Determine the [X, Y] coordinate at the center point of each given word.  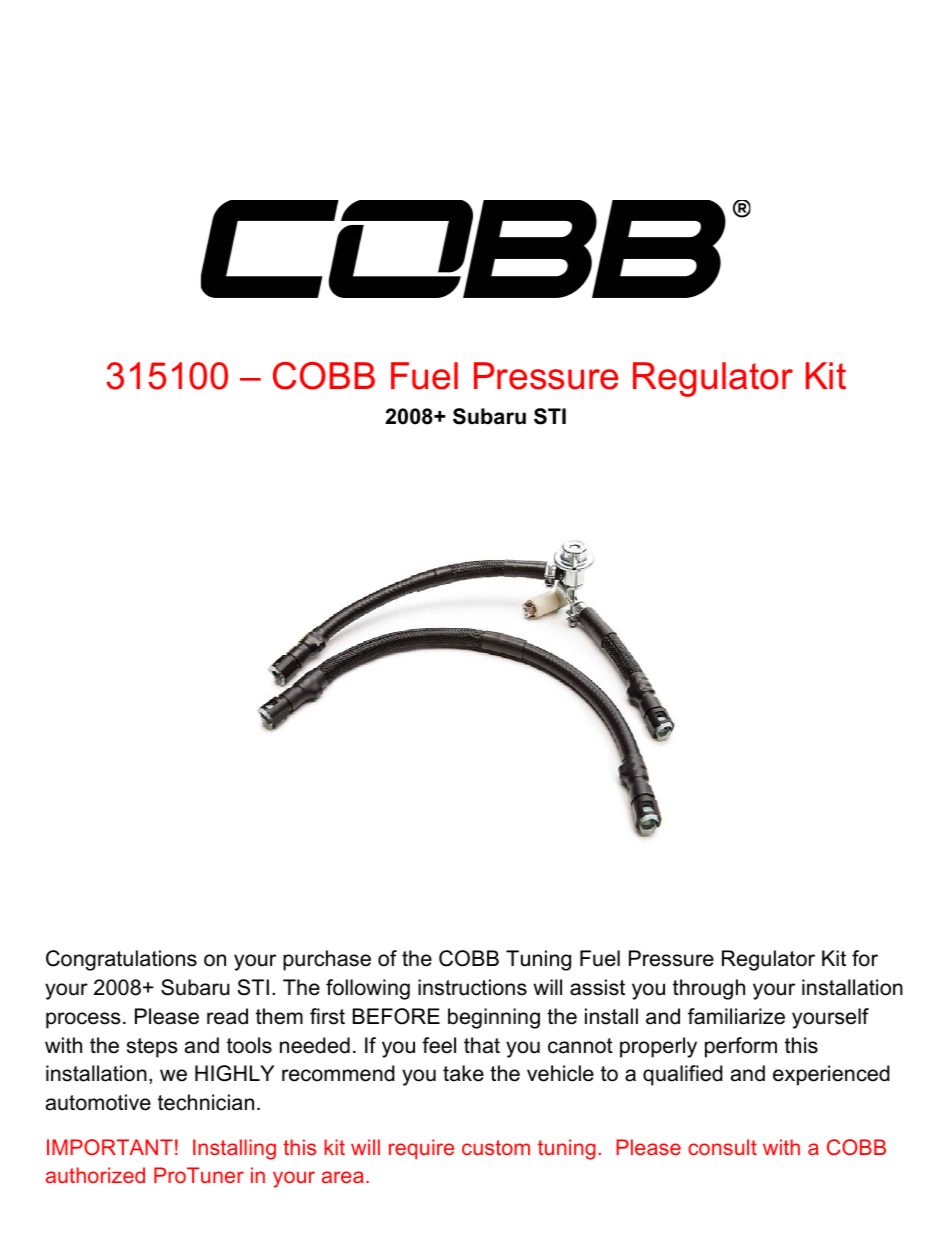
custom [496, 1147]
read [227, 1016]
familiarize [736, 1016]
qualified [683, 1075]
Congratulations [121, 960]
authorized [95, 1175]
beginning [494, 1018]
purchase [327, 960]
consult [722, 1147]
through [709, 989]
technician [206, 1102]
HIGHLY [234, 1073]
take [463, 1073]
